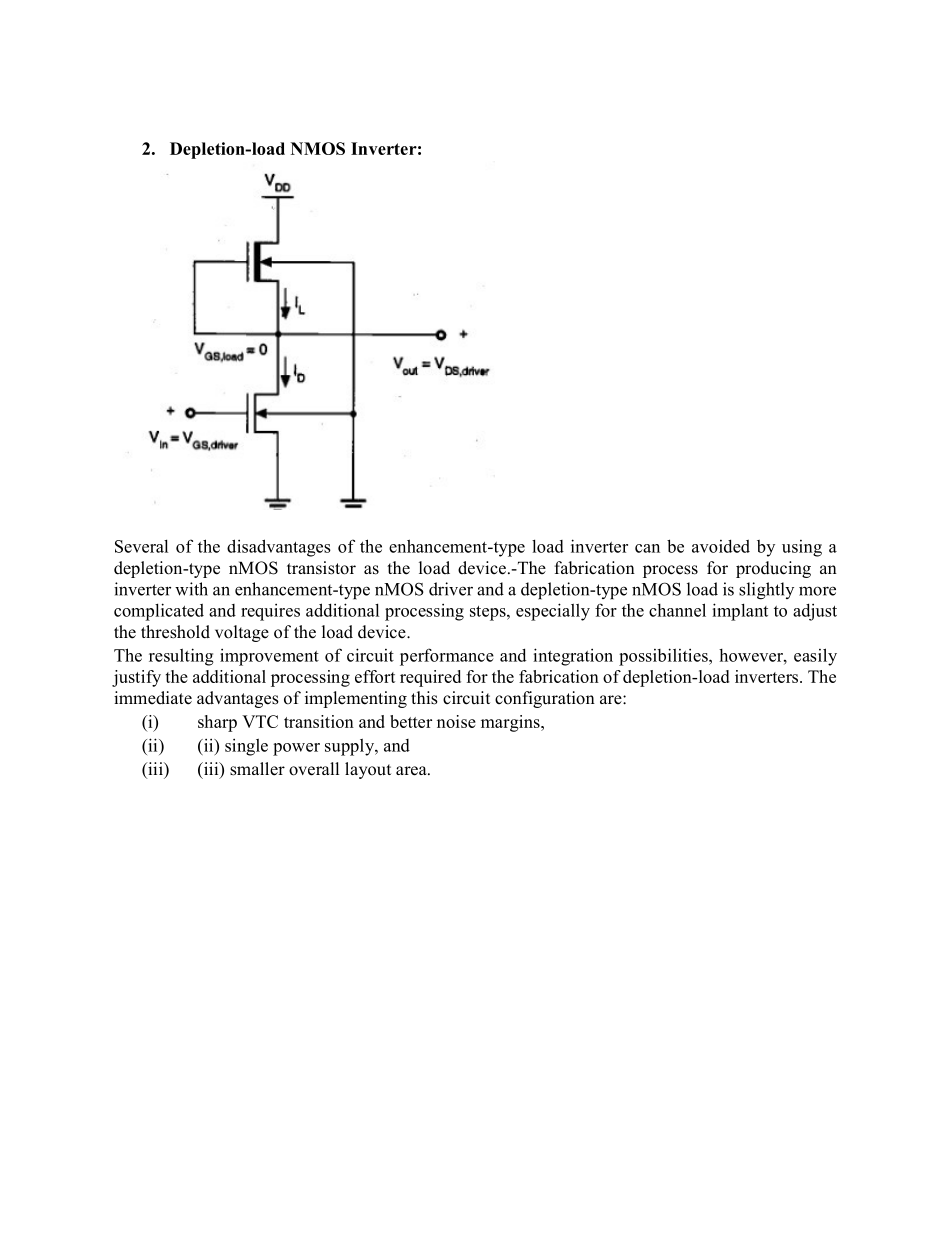 The height and width of the screenshot is (1233, 952). Describe the element at coordinates (740, 612) in the screenshot. I see `implant` at that location.
